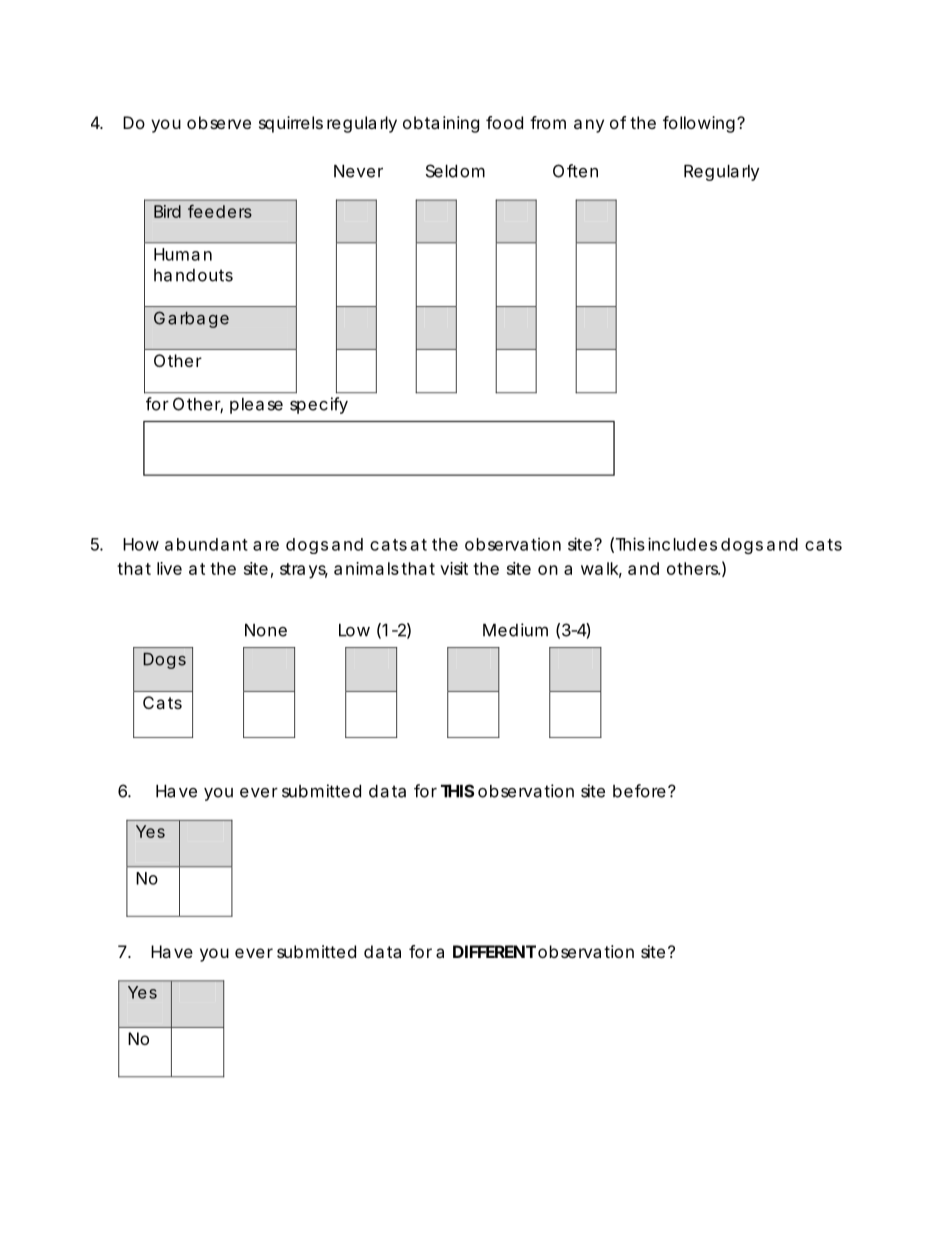 The width and height of the screenshot is (952, 1233). Describe the element at coordinates (319, 405) in the screenshot. I see `specify` at that location.
